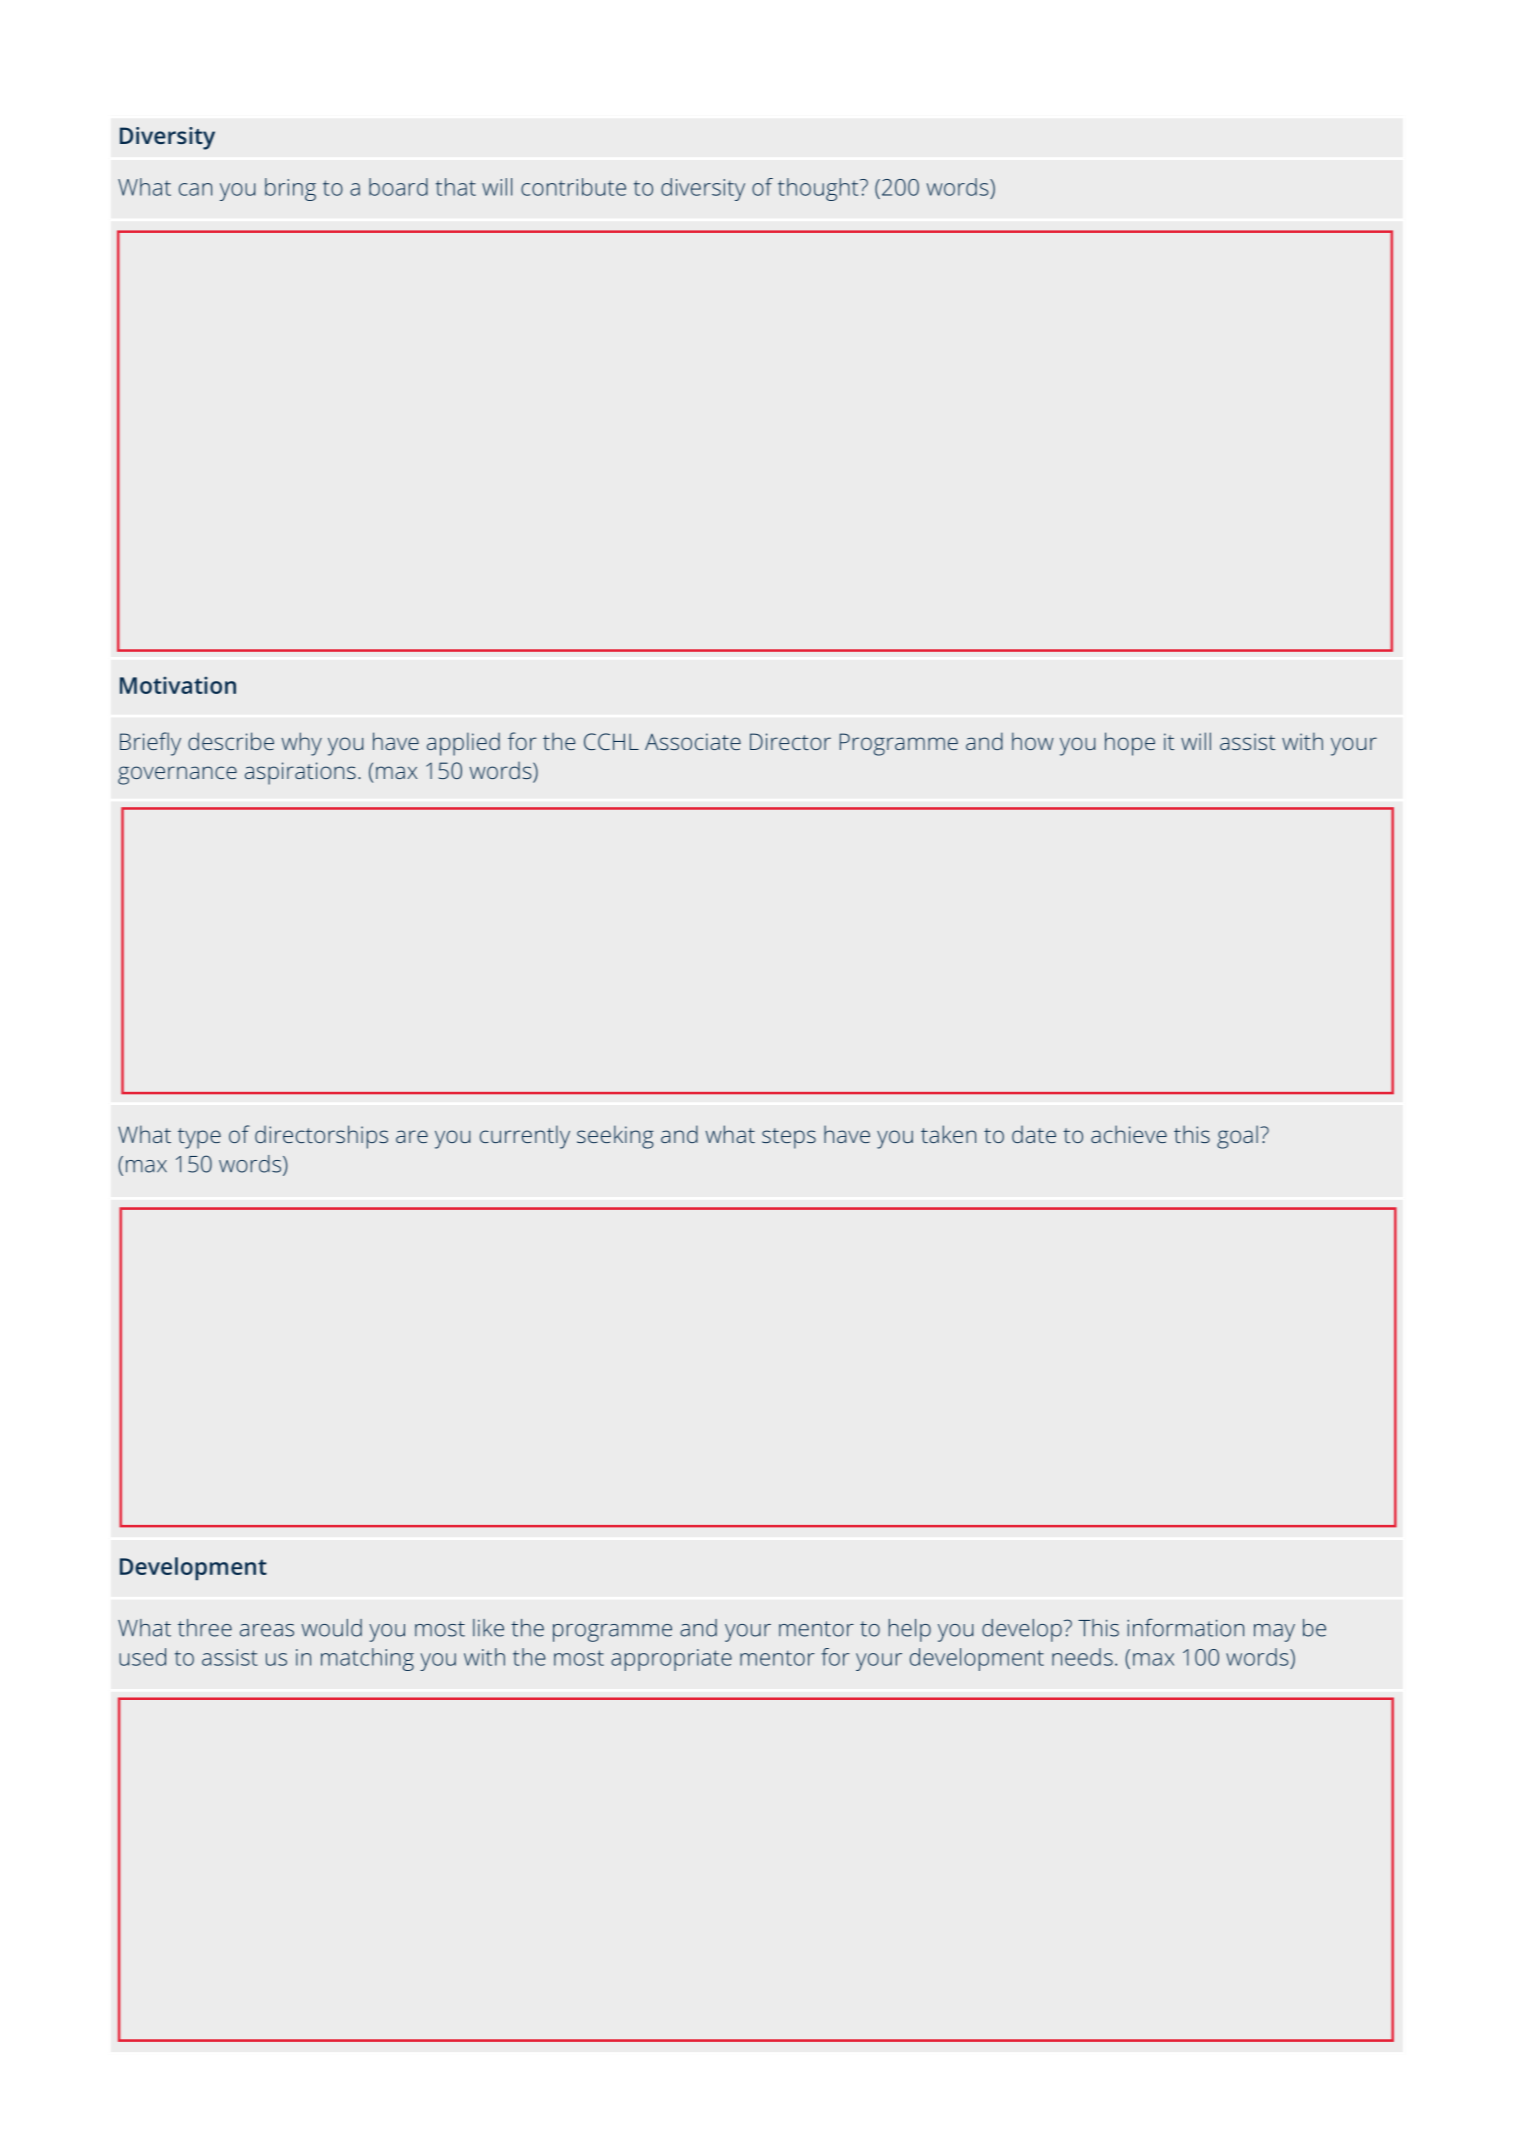 This screenshot has width=1514, height=2141. What do you see at coordinates (267, 1630) in the screenshot?
I see `areas` at bounding box center [267, 1630].
